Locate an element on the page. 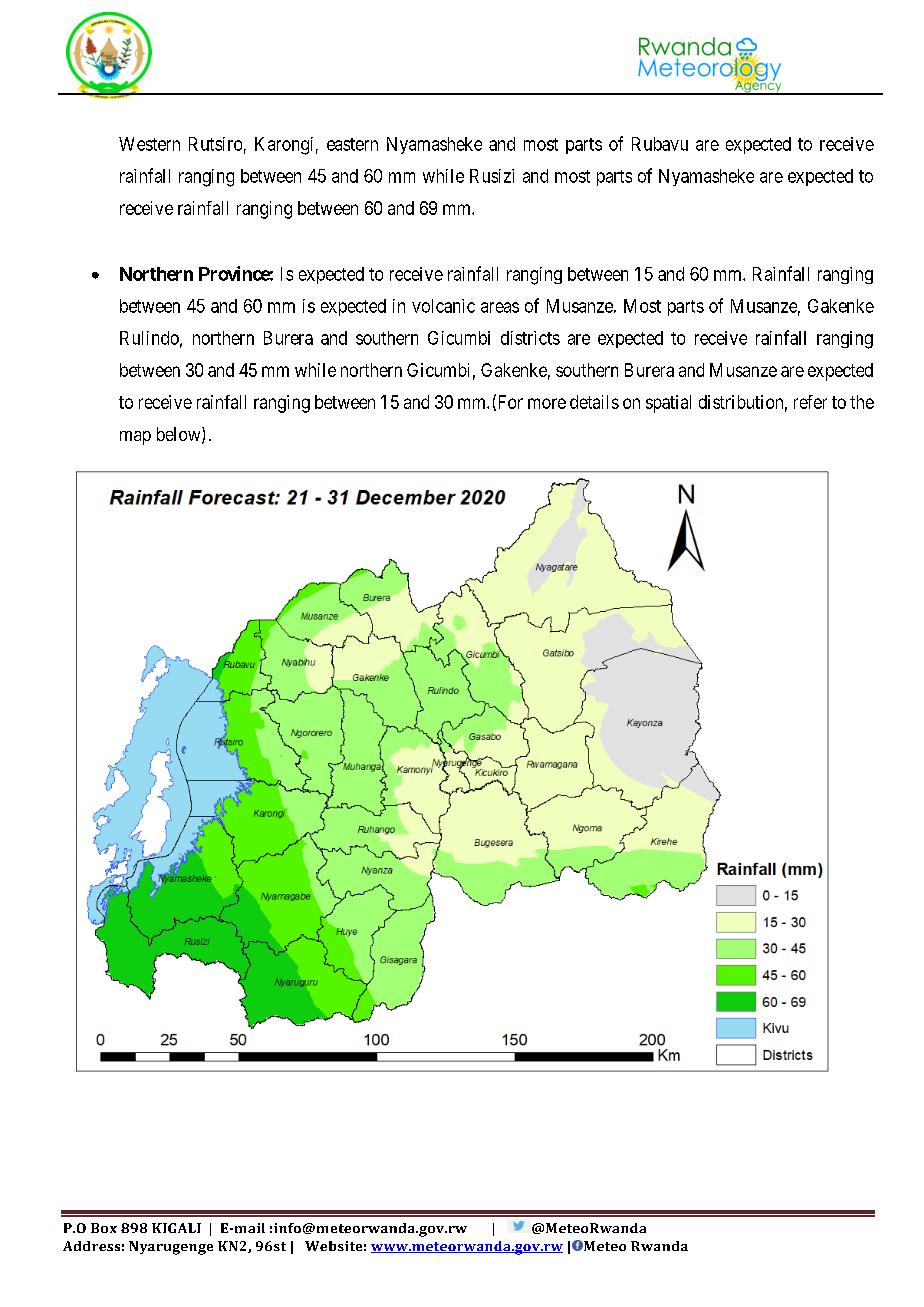 This image has width=924, height=1307. areas is located at coordinates (500, 307).
